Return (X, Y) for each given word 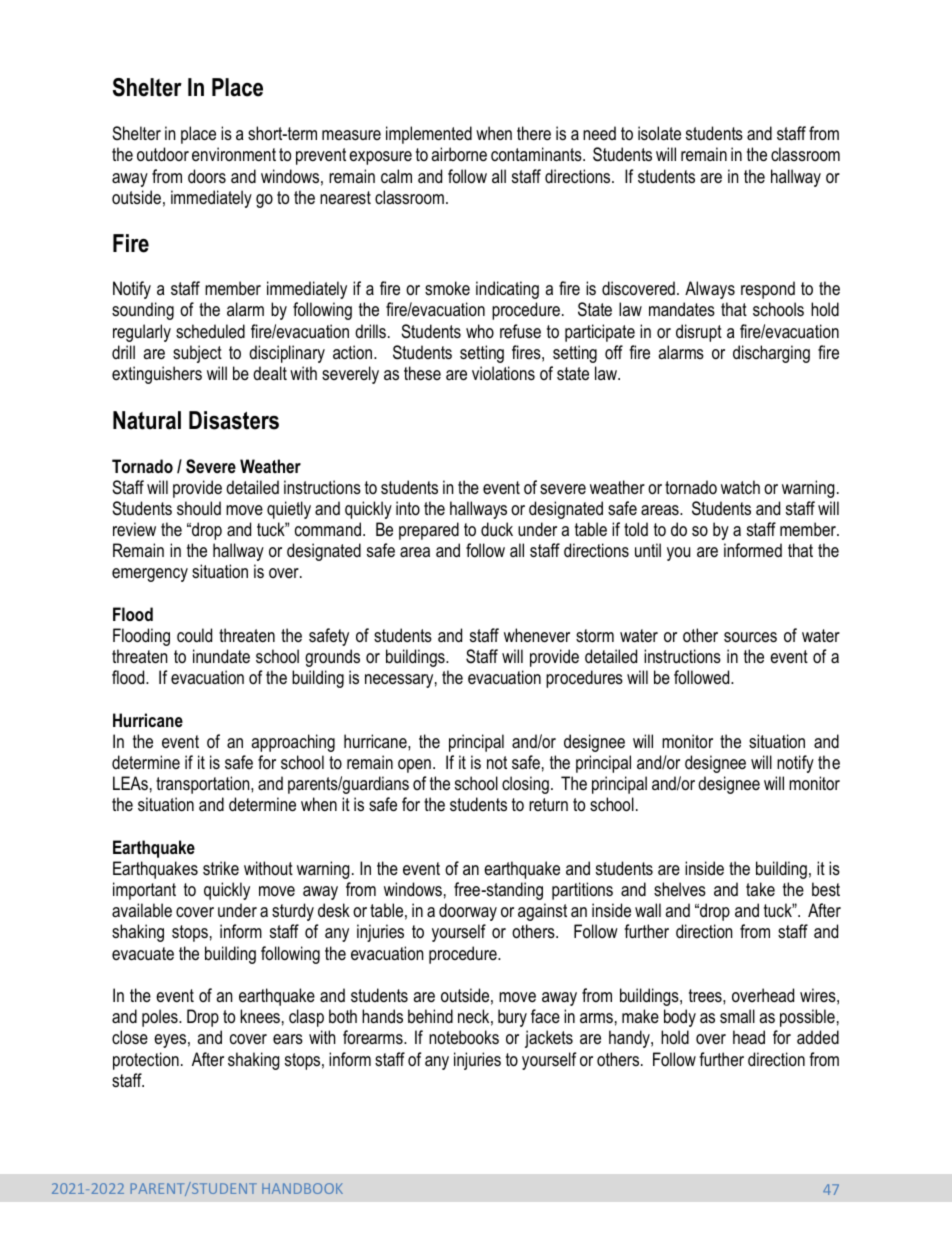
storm (595, 635)
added (818, 1037)
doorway (468, 912)
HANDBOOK (302, 1188)
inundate (221, 656)
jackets (549, 1039)
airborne (459, 154)
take (760, 889)
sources (750, 637)
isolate (659, 133)
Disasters (234, 420)
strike (221, 868)
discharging (771, 354)
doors (207, 176)
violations (503, 373)
